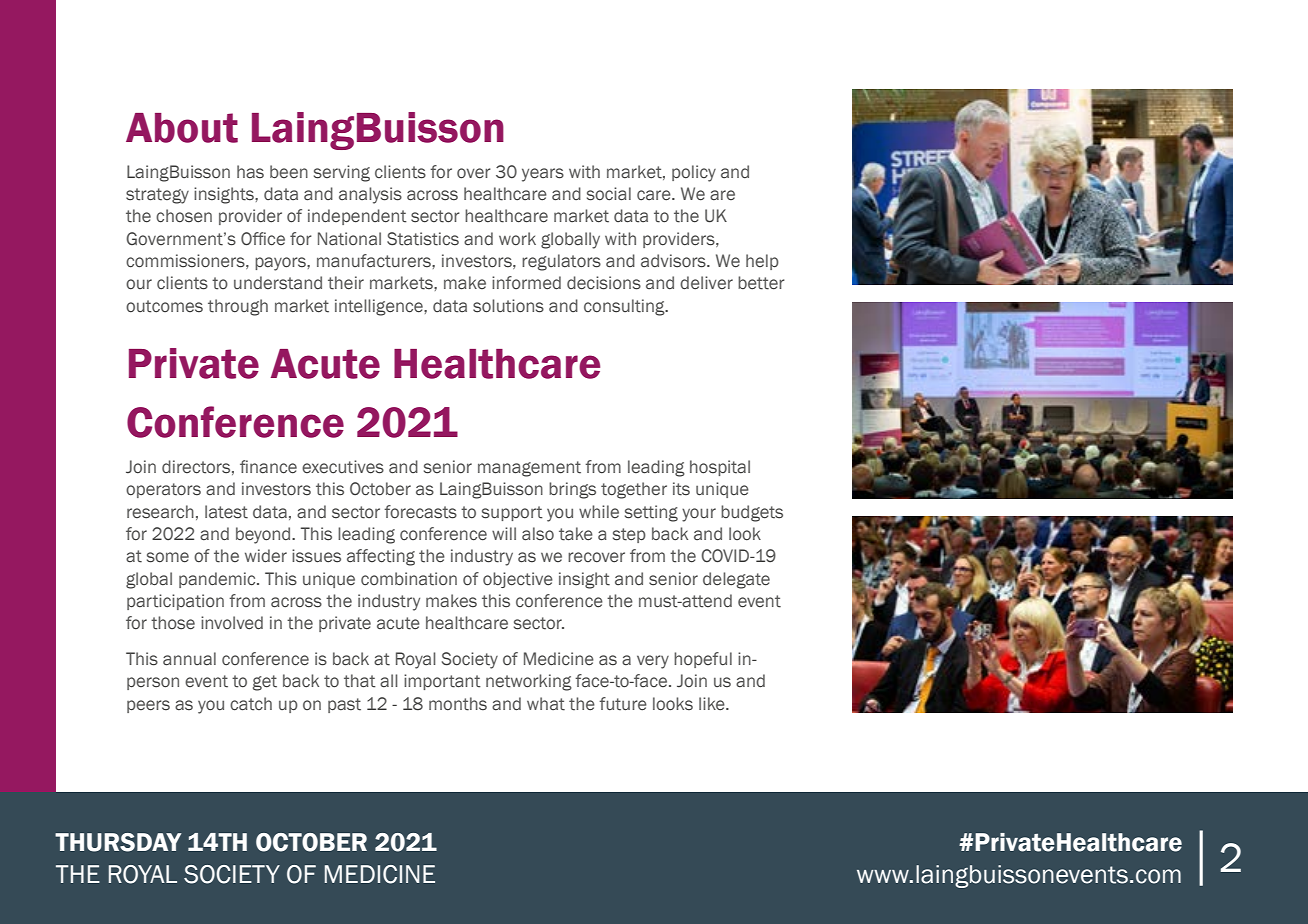 The image size is (1308, 924). I want to click on THURSDAY, so click(118, 842).
